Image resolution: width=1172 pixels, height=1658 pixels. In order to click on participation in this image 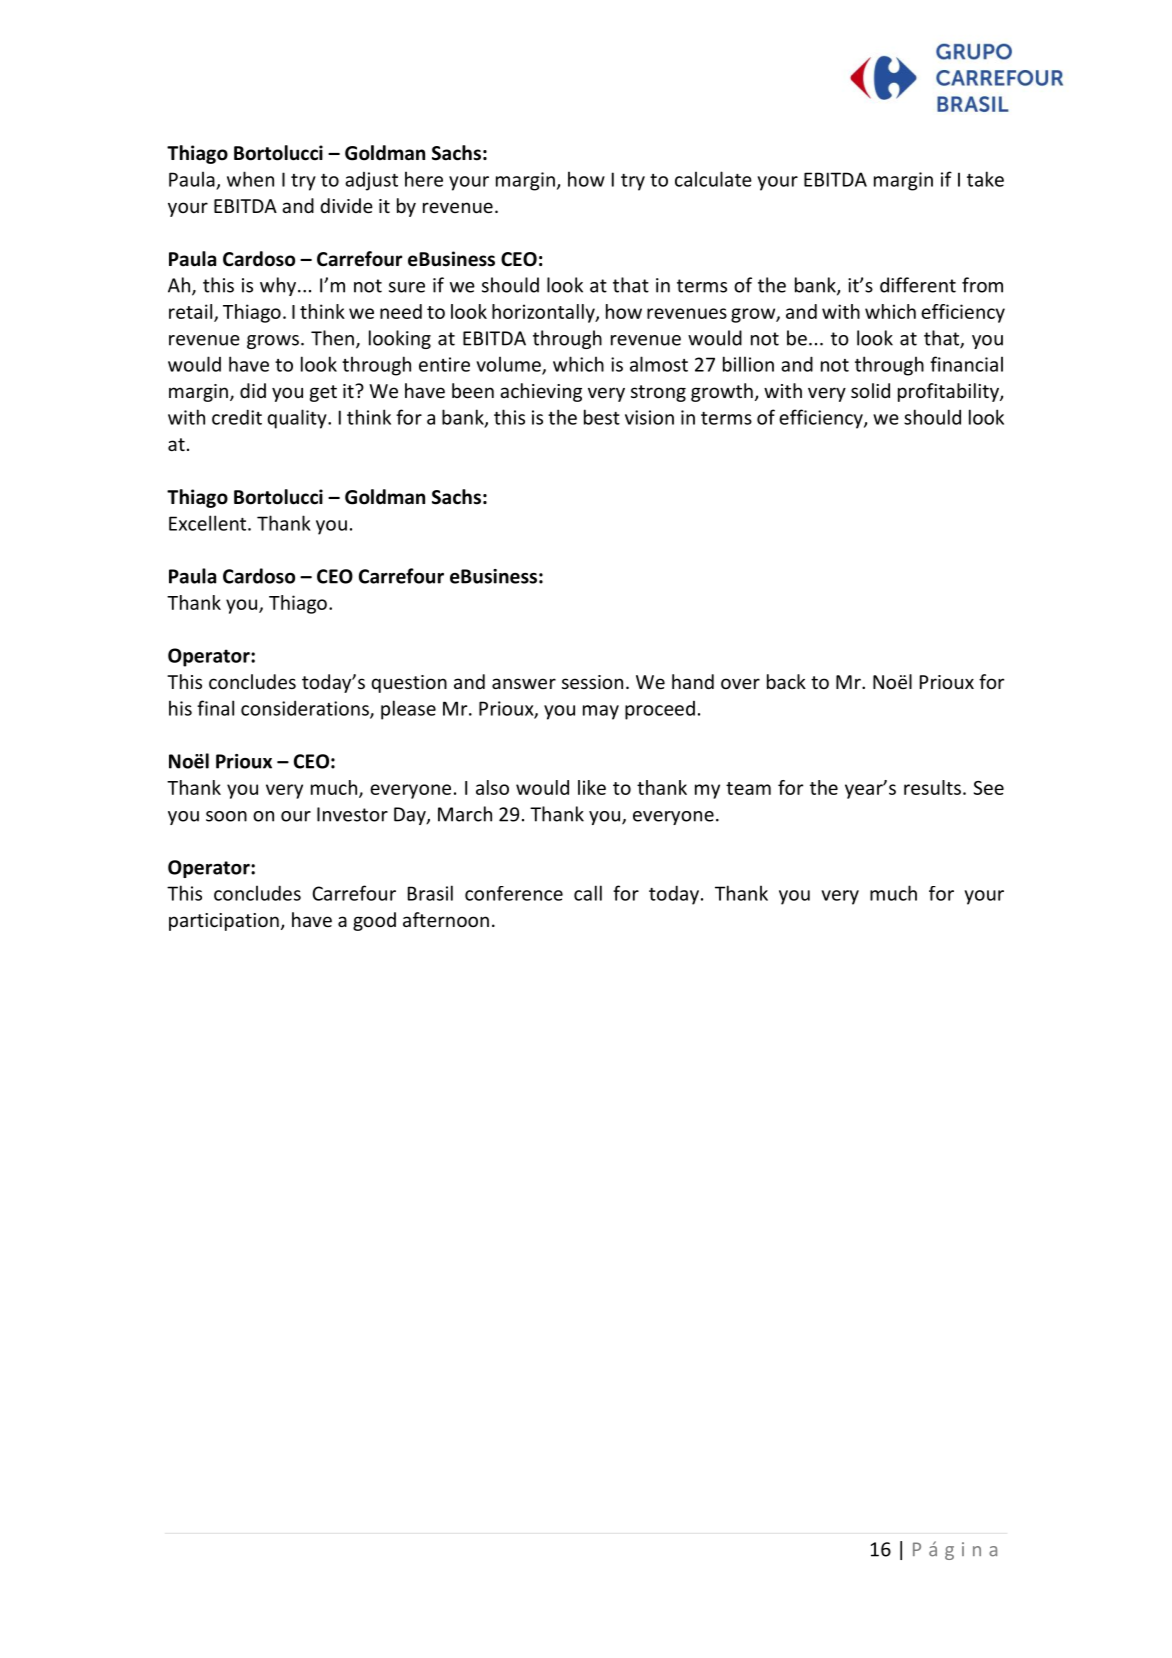, I will do `click(224, 922)`.
